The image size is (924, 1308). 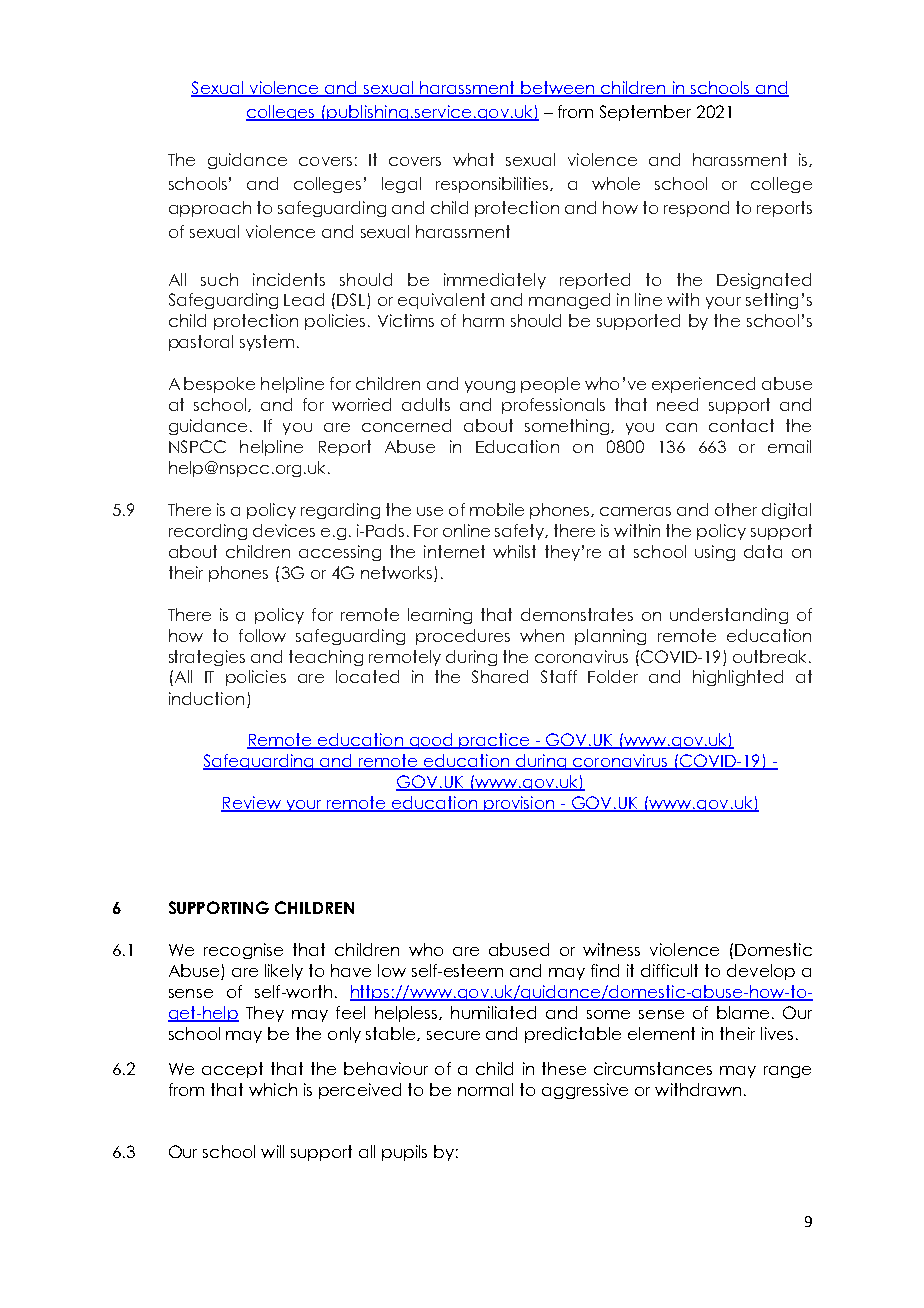 What do you see at coordinates (463, 637) in the screenshot?
I see `procedures` at bounding box center [463, 637].
